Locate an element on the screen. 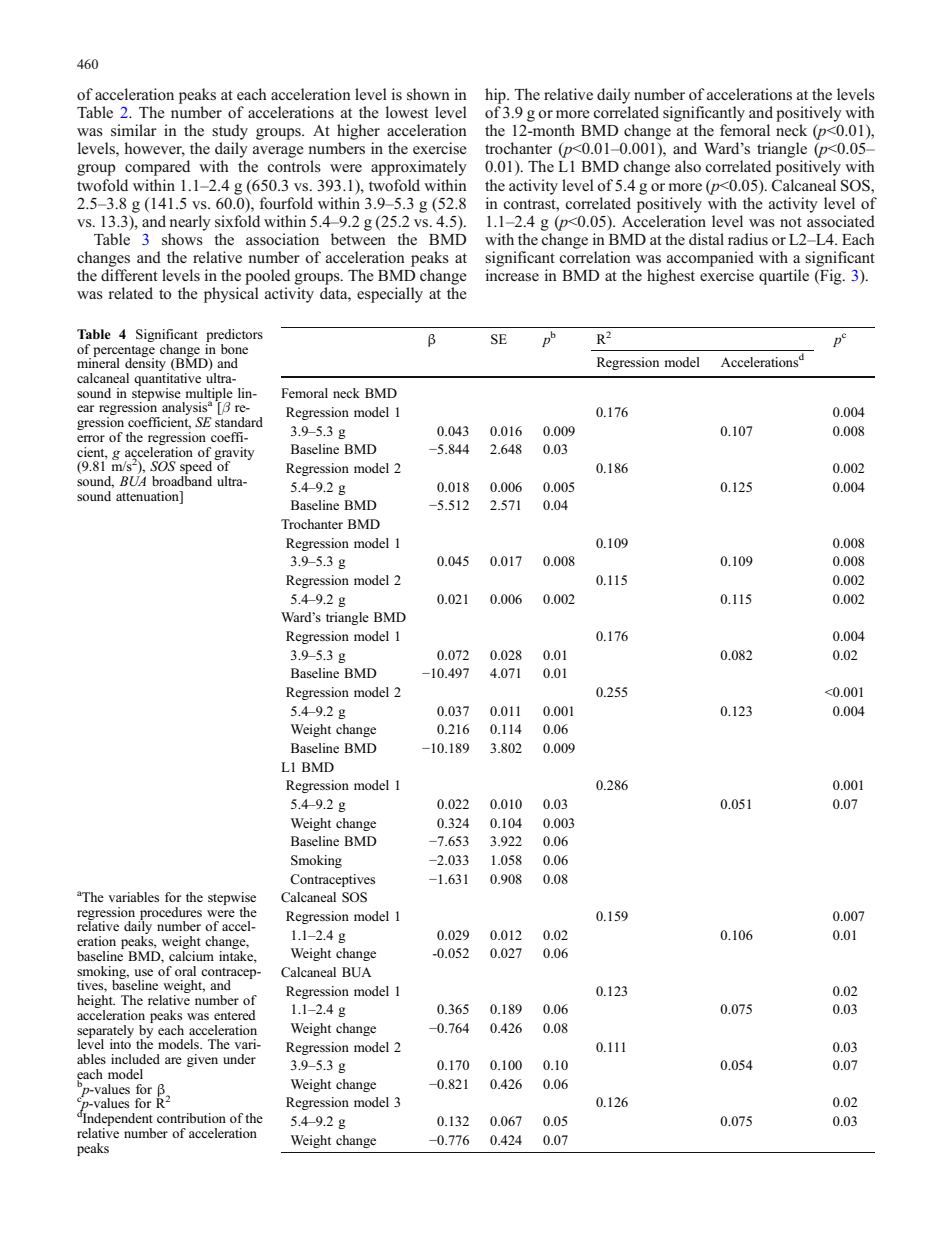  entered is located at coordinates (235, 1015).
